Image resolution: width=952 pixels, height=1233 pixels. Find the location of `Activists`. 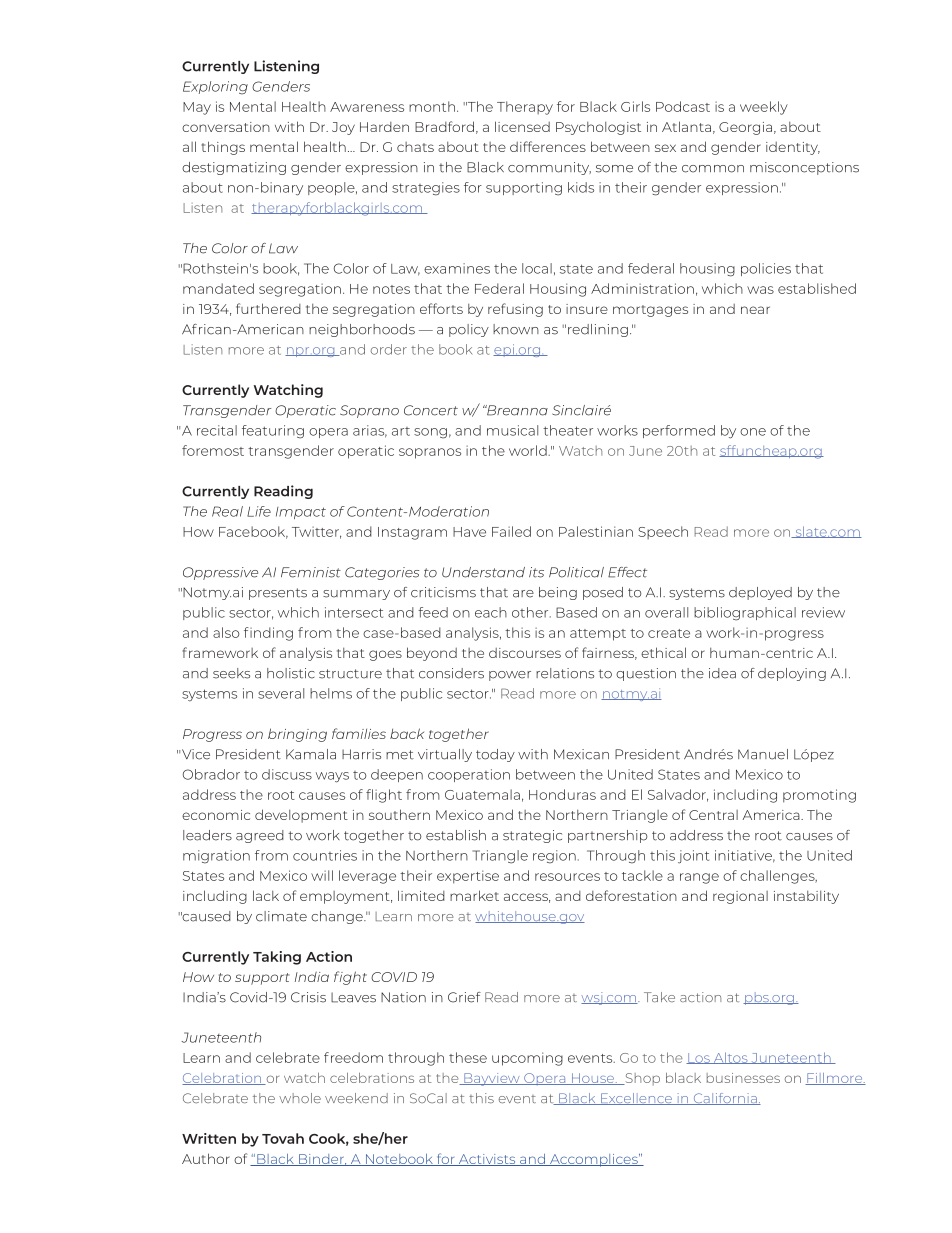

Activists is located at coordinates (487, 1160).
